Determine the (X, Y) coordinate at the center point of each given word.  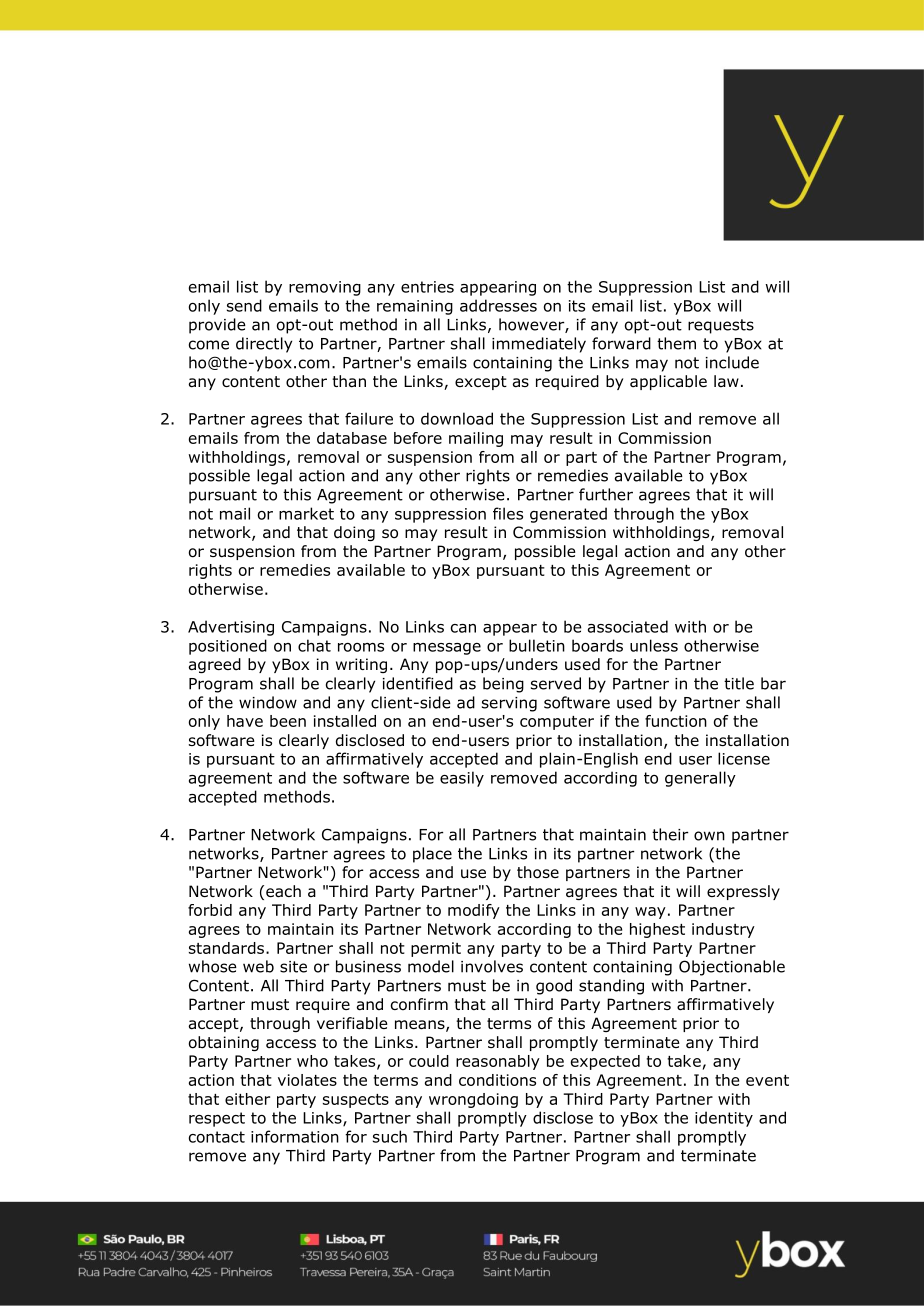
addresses (498, 305)
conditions (497, 1080)
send (244, 305)
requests (721, 326)
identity (724, 1119)
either (247, 1099)
